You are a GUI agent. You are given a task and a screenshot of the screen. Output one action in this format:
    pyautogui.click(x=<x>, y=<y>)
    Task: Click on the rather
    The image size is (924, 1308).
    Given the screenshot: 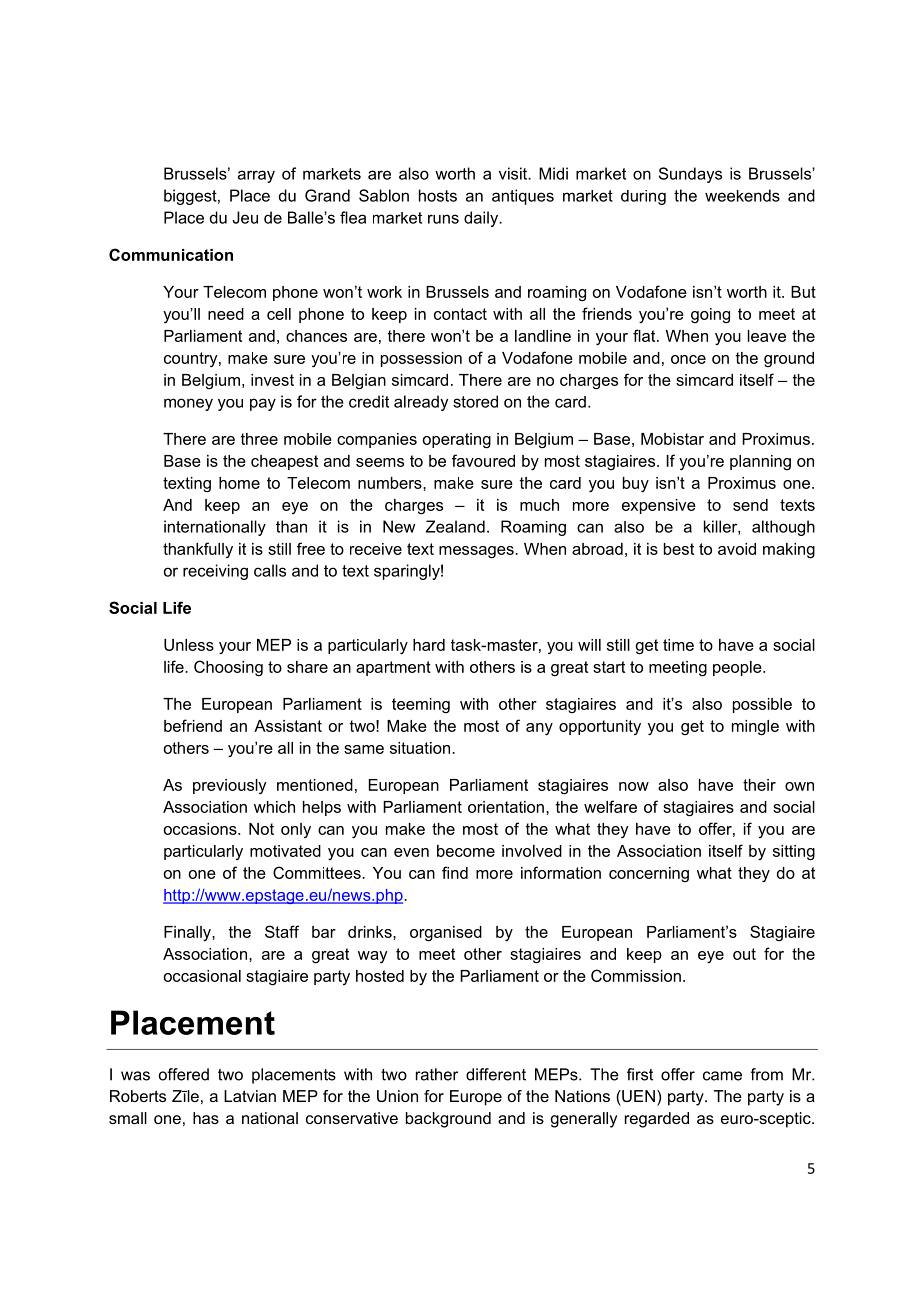 What is the action you would take?
    pyautogui.click(x=437, y=1074)
